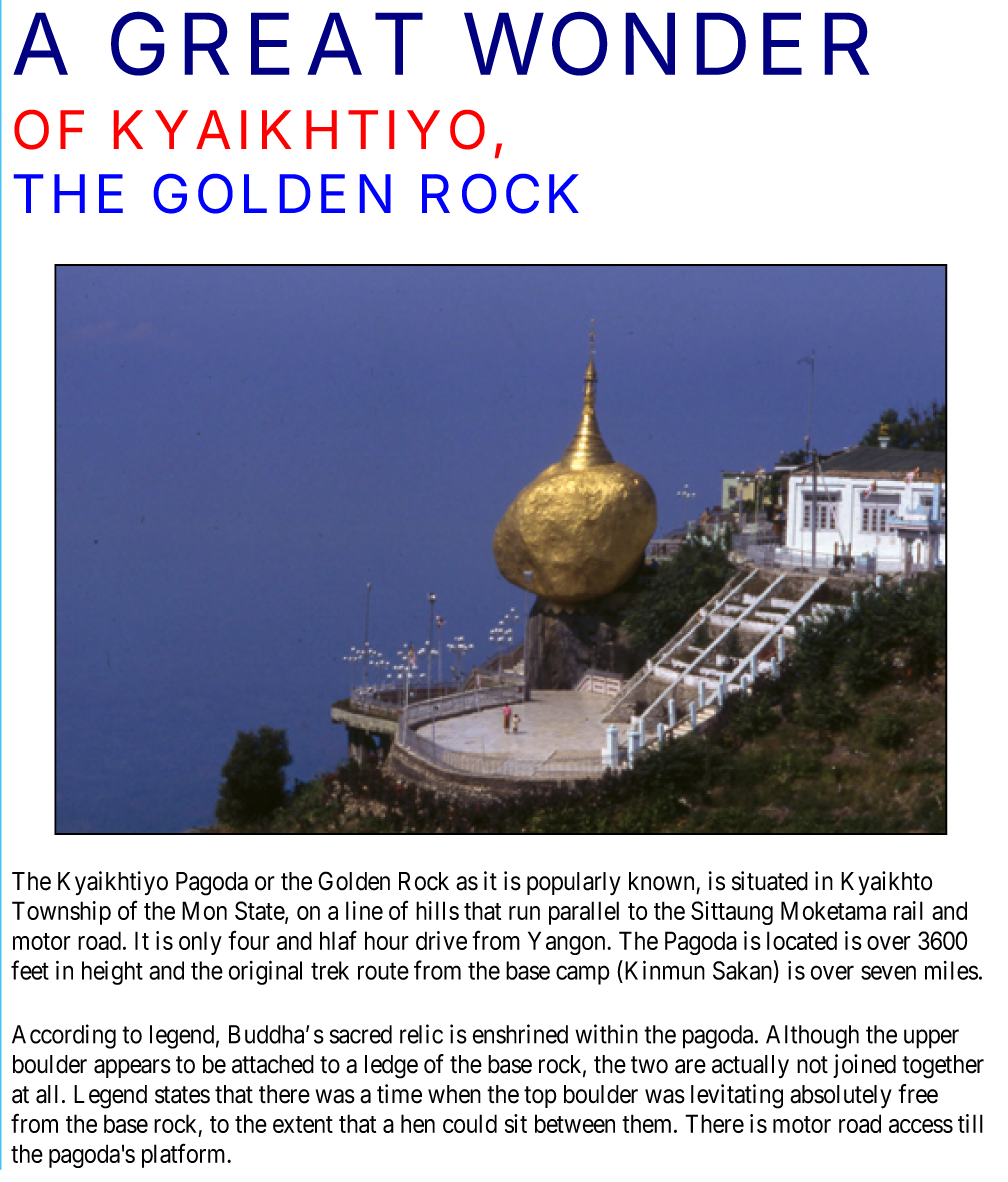 Image resolution: width=1008 pixels, height=1182 pixels. I want to click on hills, so click(437, 910).
